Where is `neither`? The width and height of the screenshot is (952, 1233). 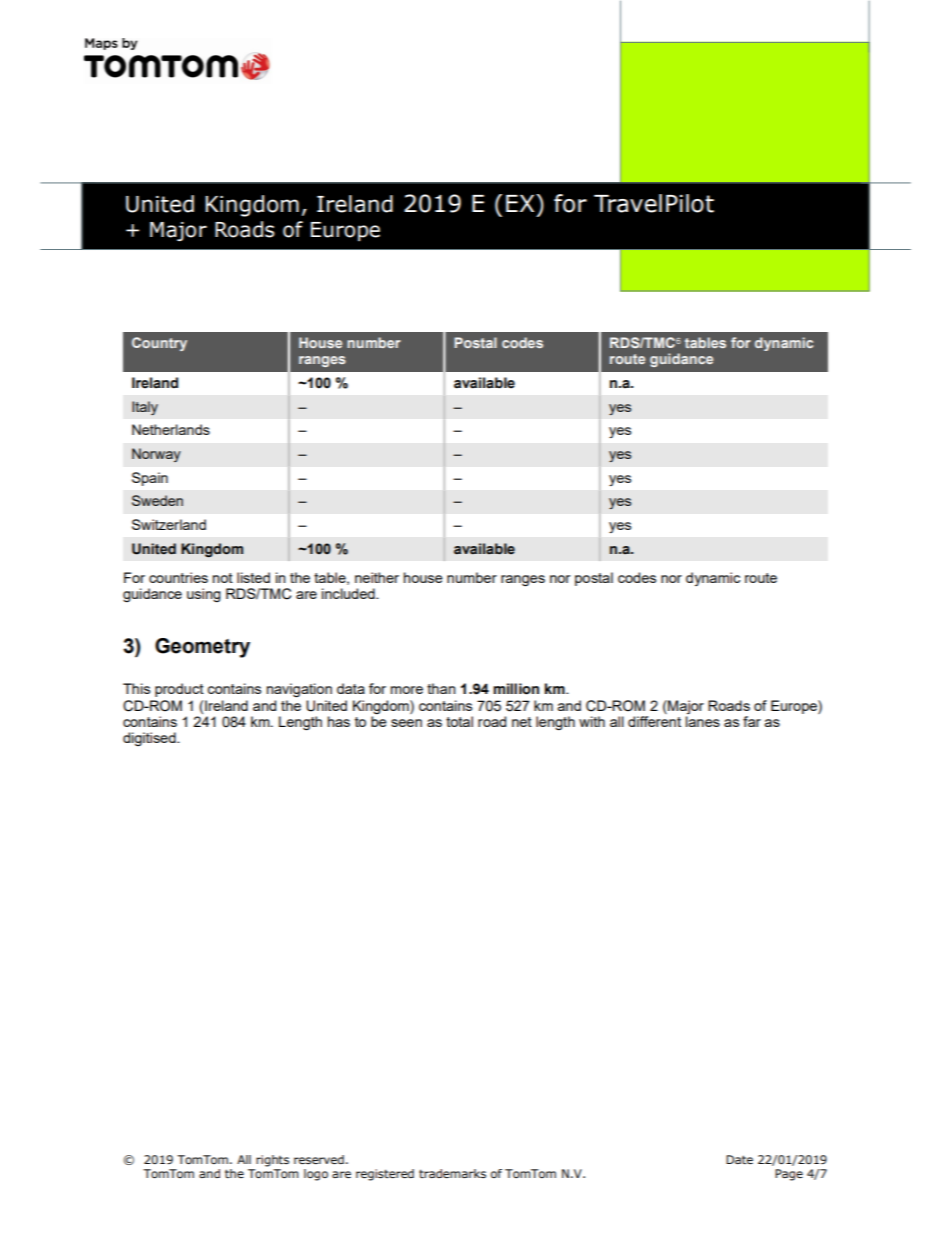 neither is located at coordinates (377, 577).
